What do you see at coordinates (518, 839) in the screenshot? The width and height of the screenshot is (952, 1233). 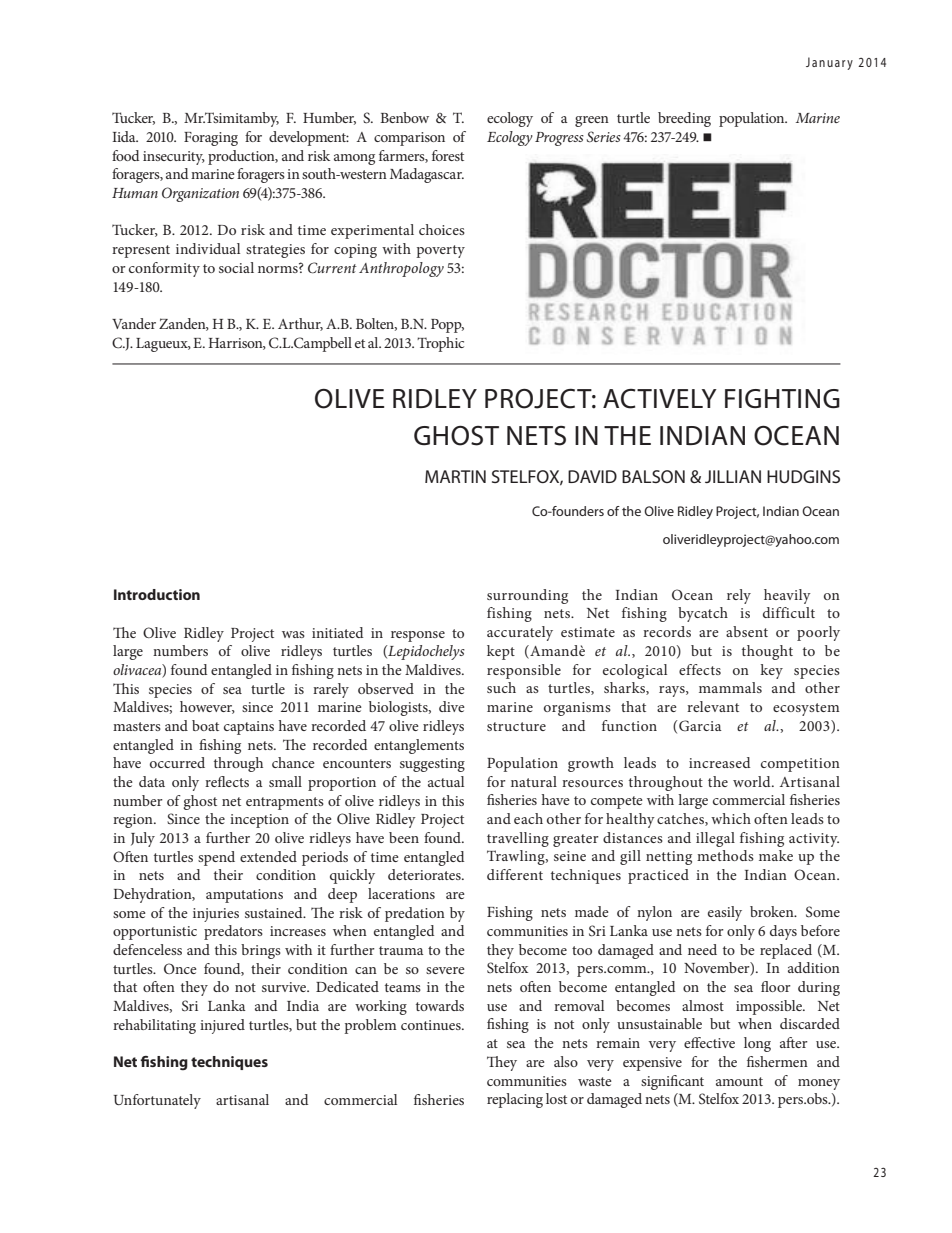 I see `travelling` at bounding box center [518, 839].
